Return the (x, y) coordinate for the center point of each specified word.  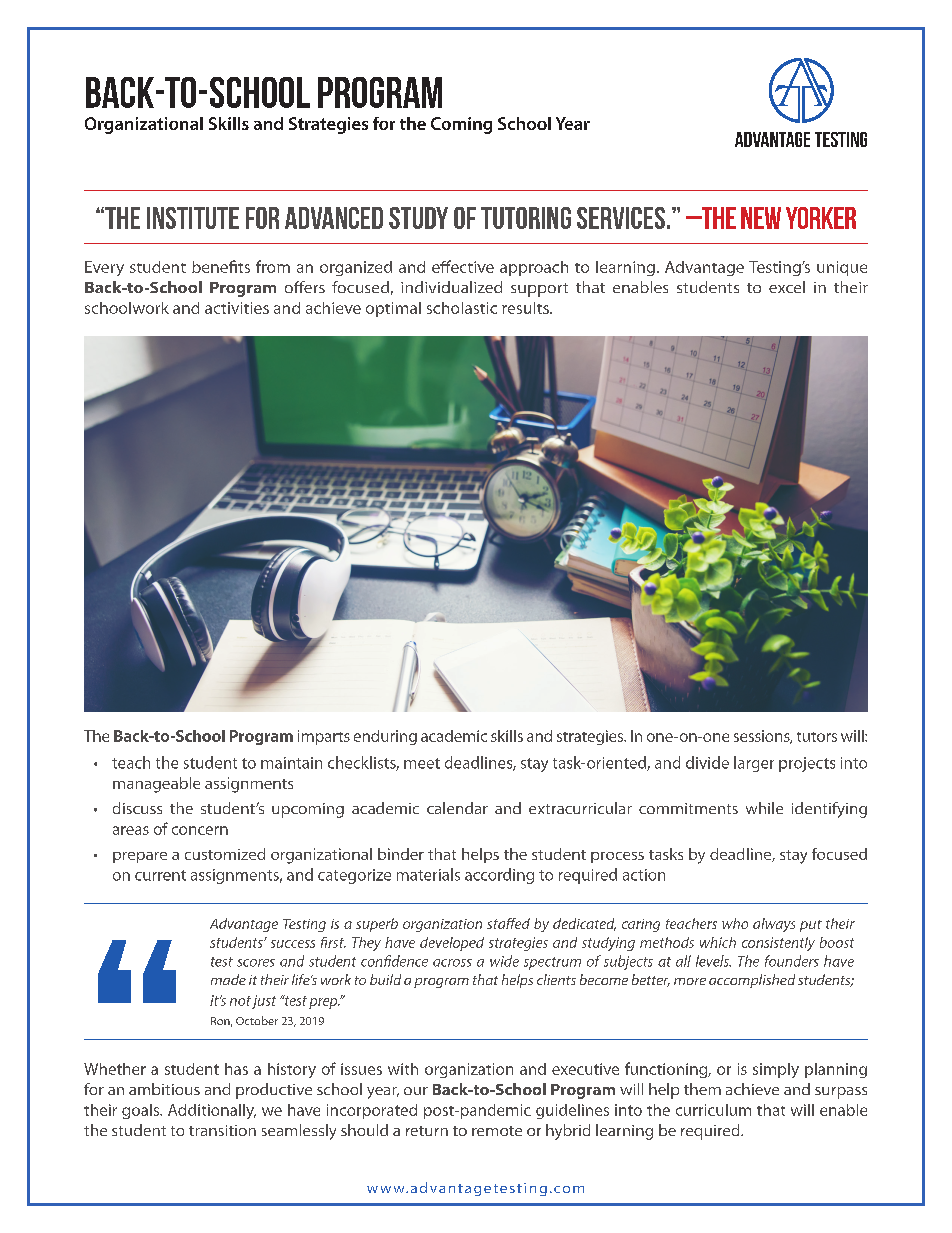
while (764, 808)
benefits (221, 266)
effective (463, 266)
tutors (817, 737)
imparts (324, 737)
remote (497, 1131)
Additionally (212, 1111)
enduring (385, 737)
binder (401, 854)
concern (200, 830)
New (761, 218)
